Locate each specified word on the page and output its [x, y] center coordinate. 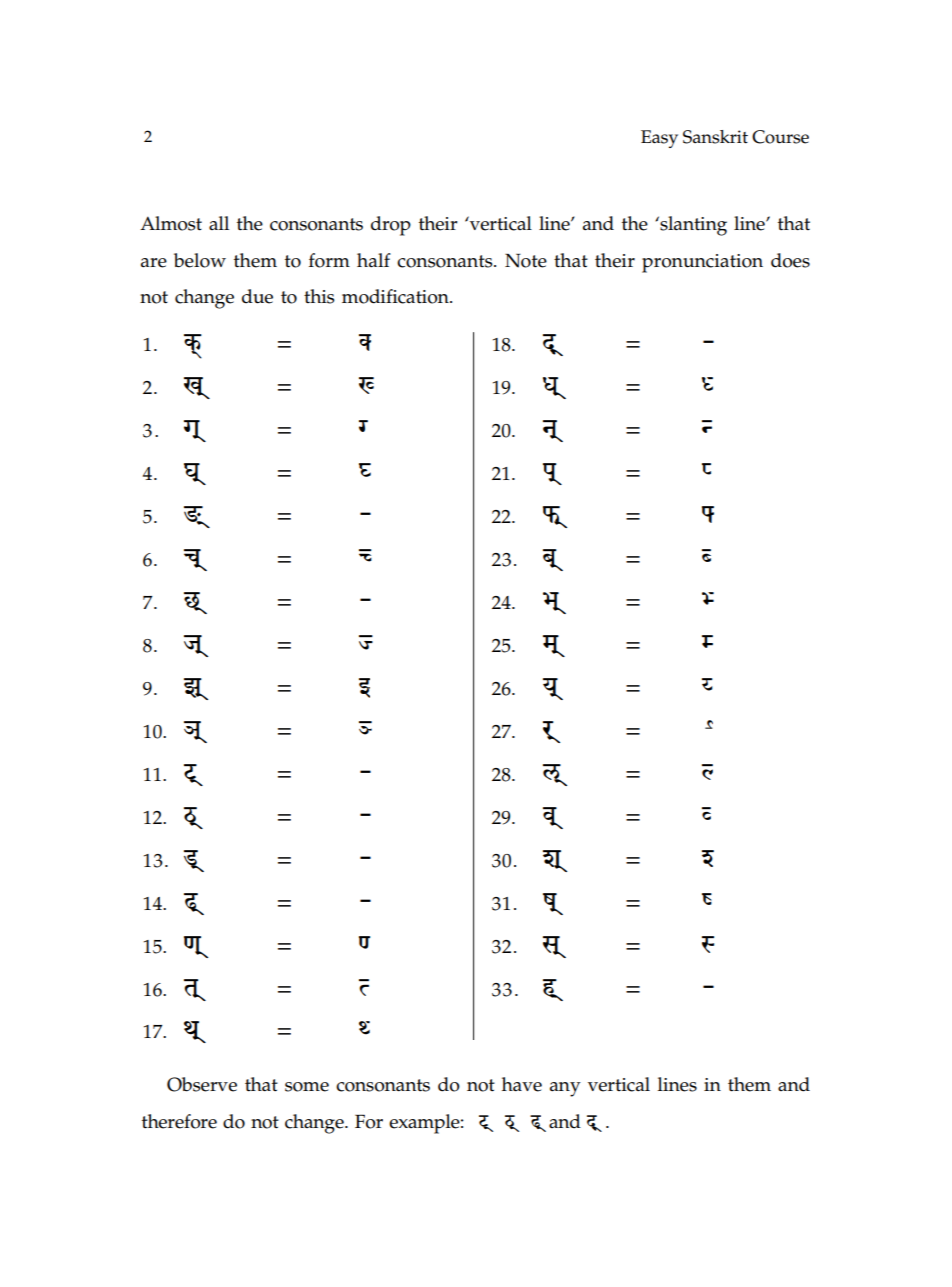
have [522, 1084]
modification [396, 296]
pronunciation [702, 263]
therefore [179, 1121]
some [307, 1087]
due [257, 296]
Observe [202, 1084]
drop [391, 226]
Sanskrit [715, 137]
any [565, 1089]
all [219, 223]
